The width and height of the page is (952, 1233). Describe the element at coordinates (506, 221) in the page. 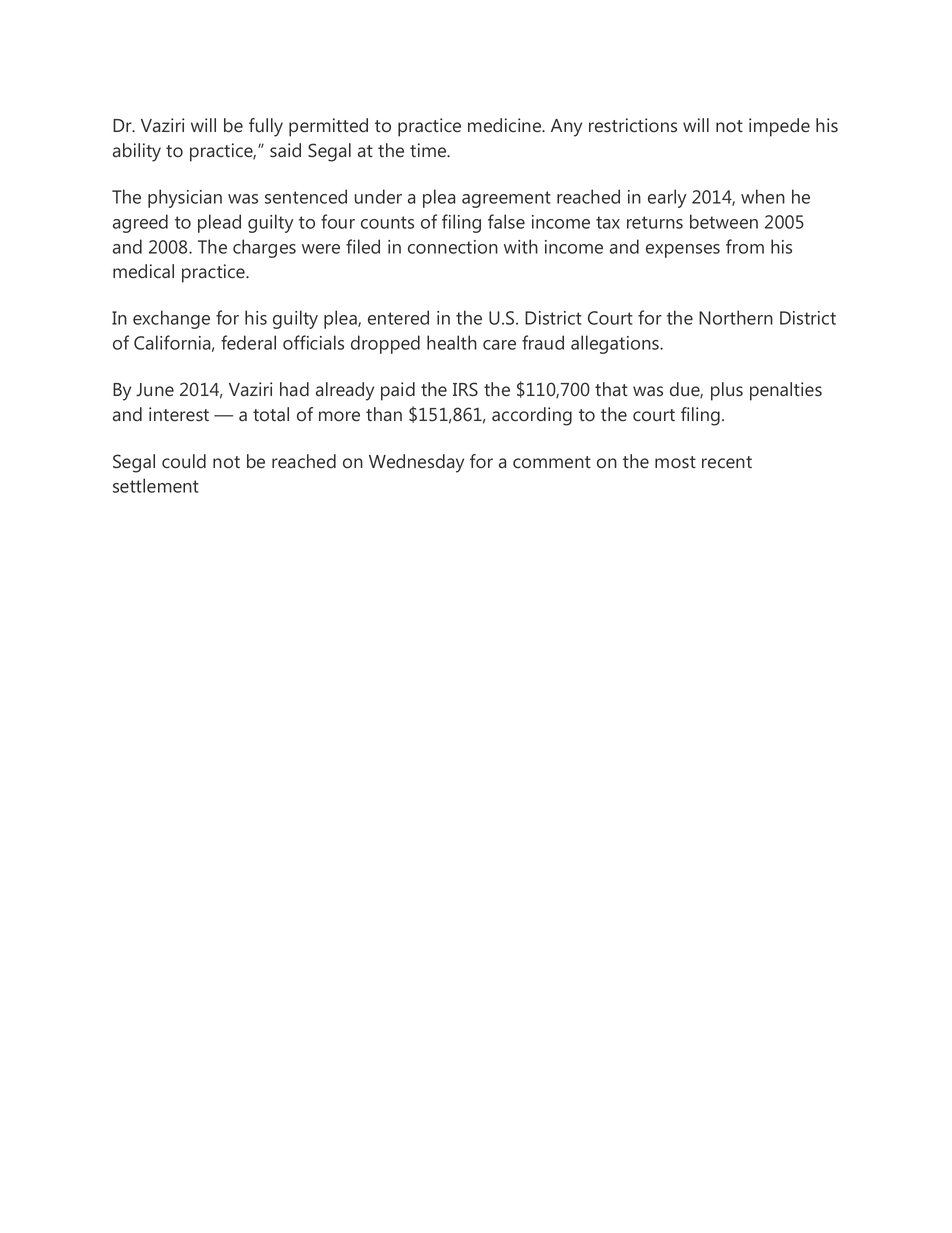

I see `false` at that location.
